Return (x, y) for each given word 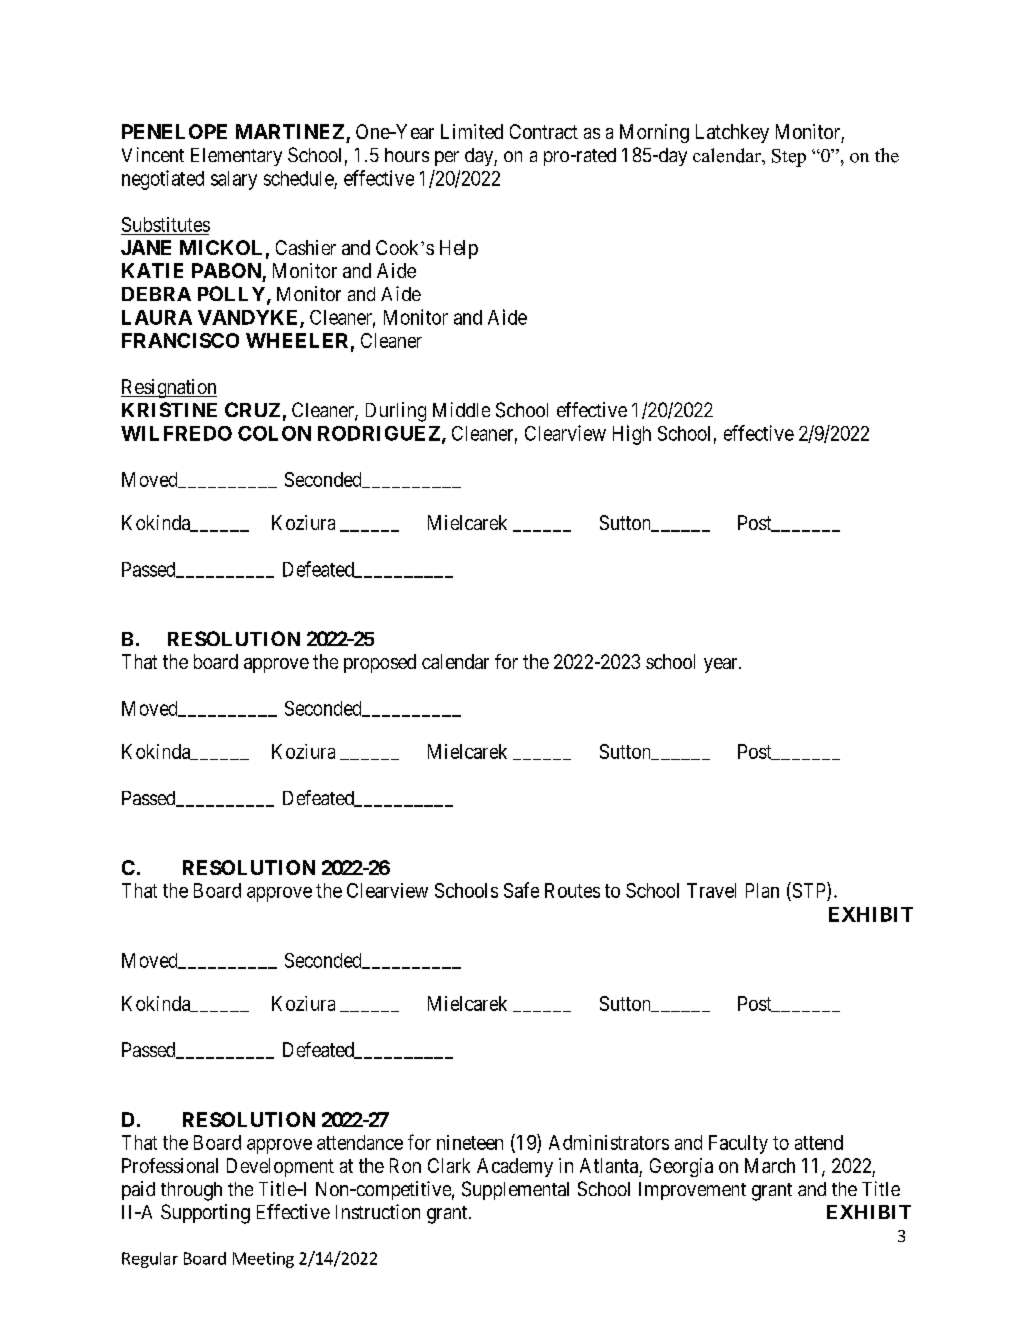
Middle (461, 409)
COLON (274, 433)
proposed (380, 663)
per (447, 158)
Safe (521, 890)
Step (789, 158)
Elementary (236, 157)
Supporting (205, 1214)
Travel (711, 890)
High (632, 435)
